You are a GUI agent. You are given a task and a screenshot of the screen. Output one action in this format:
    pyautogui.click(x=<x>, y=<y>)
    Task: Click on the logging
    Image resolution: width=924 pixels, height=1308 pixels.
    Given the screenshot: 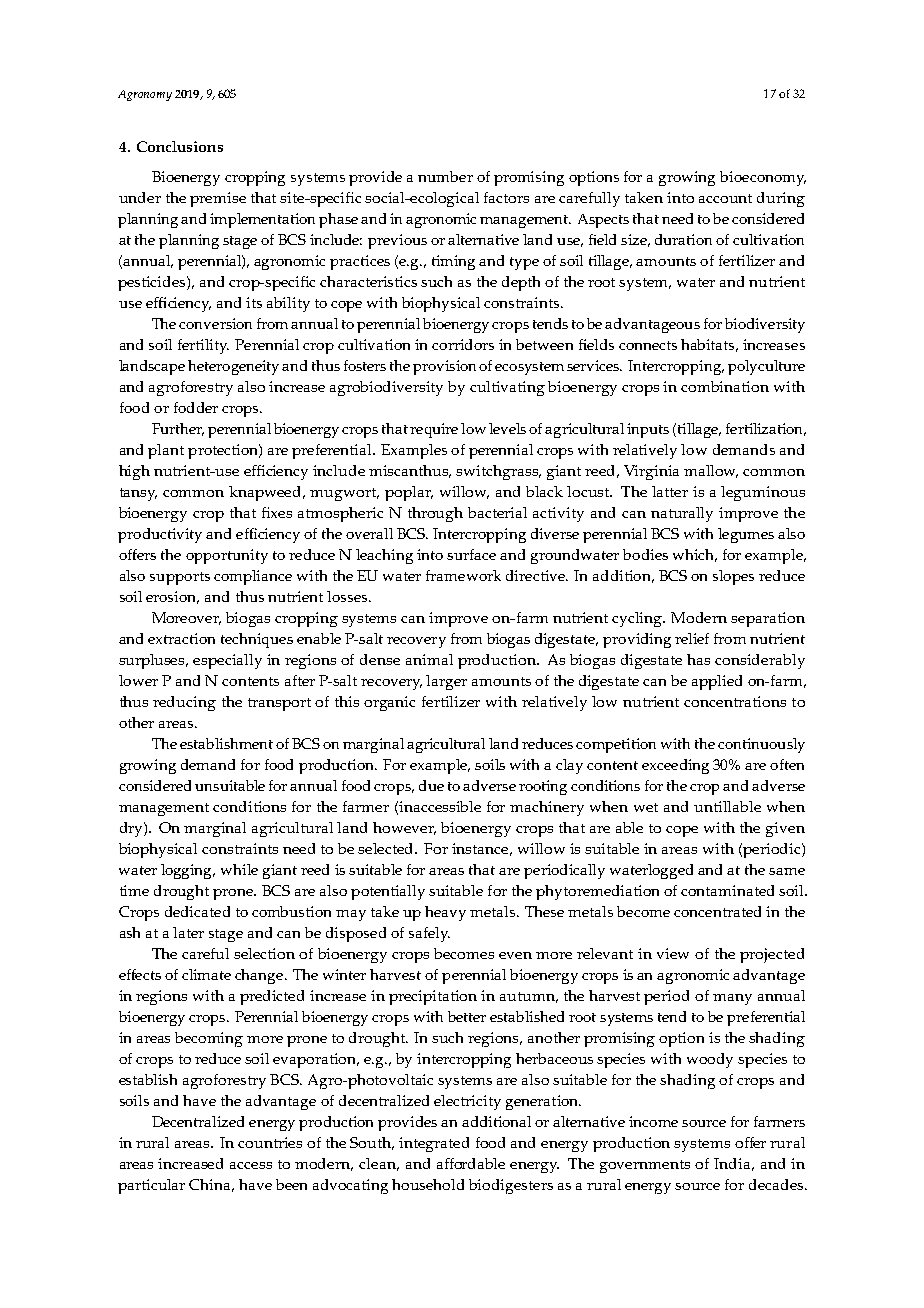 What is the action you would take?
    pyautogui.click(x=188, y=871)
